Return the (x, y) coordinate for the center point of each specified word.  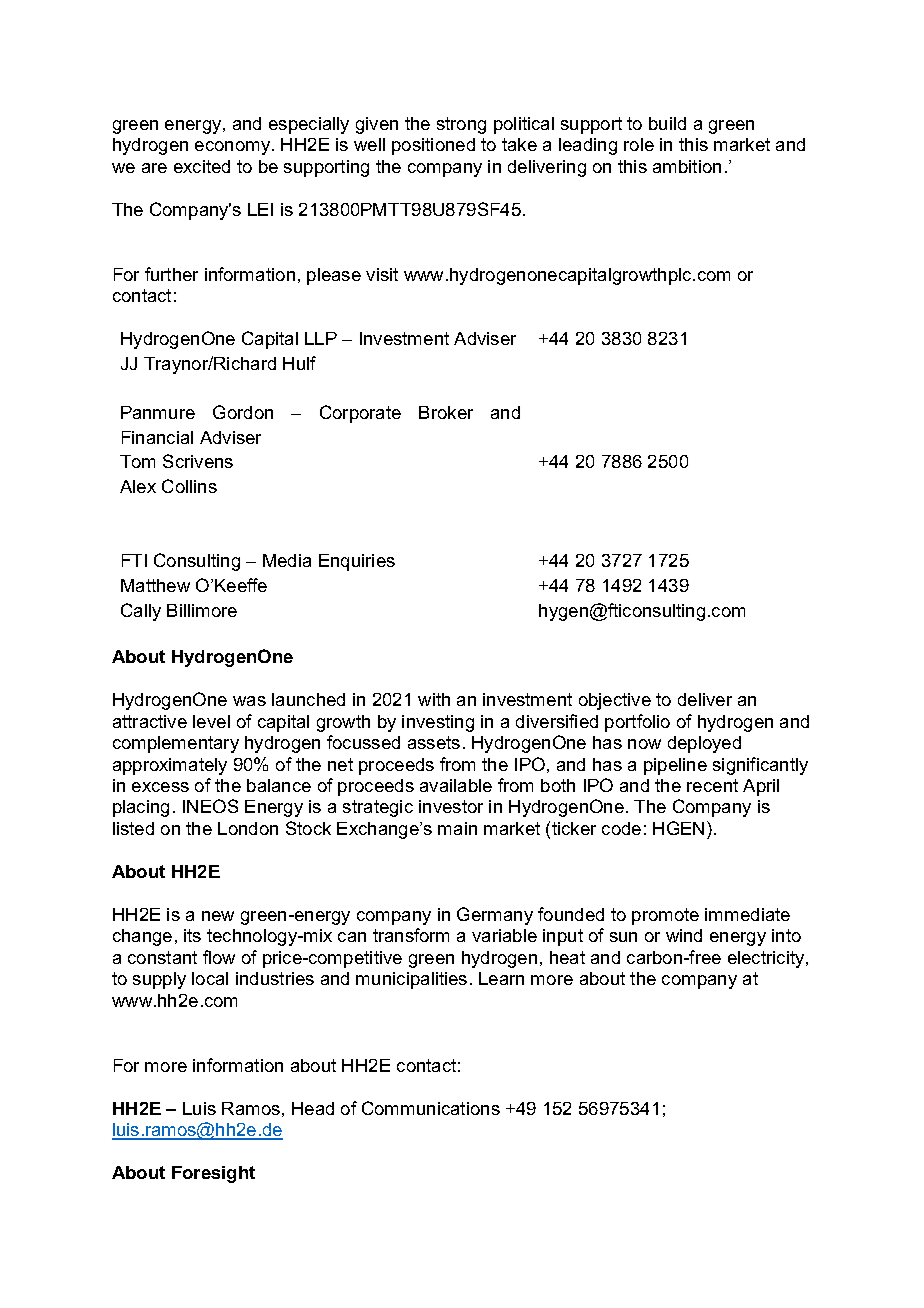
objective (615, 701)
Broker (446, 412)
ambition (687, 166)
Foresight (213, 1174)
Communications (431, 1108)
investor (451, 806)
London (248, 828)
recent (712, 785)
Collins (189, 486)
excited (202, 166)
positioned (433, 146)
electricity (767, 959)
